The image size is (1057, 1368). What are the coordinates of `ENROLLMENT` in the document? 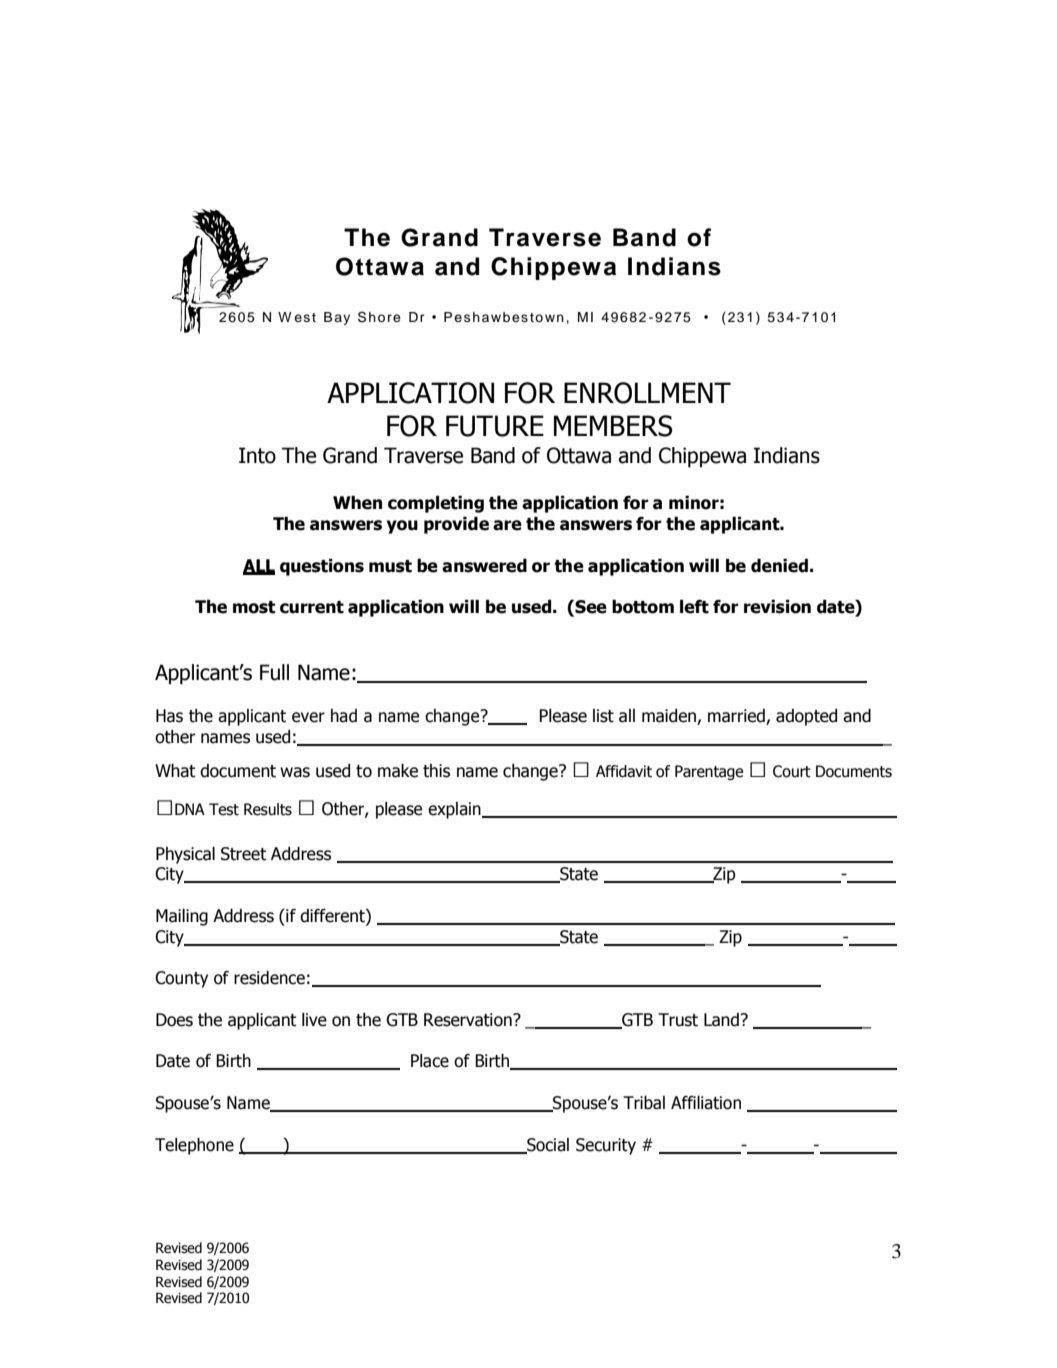 It's located at (647, 393).
